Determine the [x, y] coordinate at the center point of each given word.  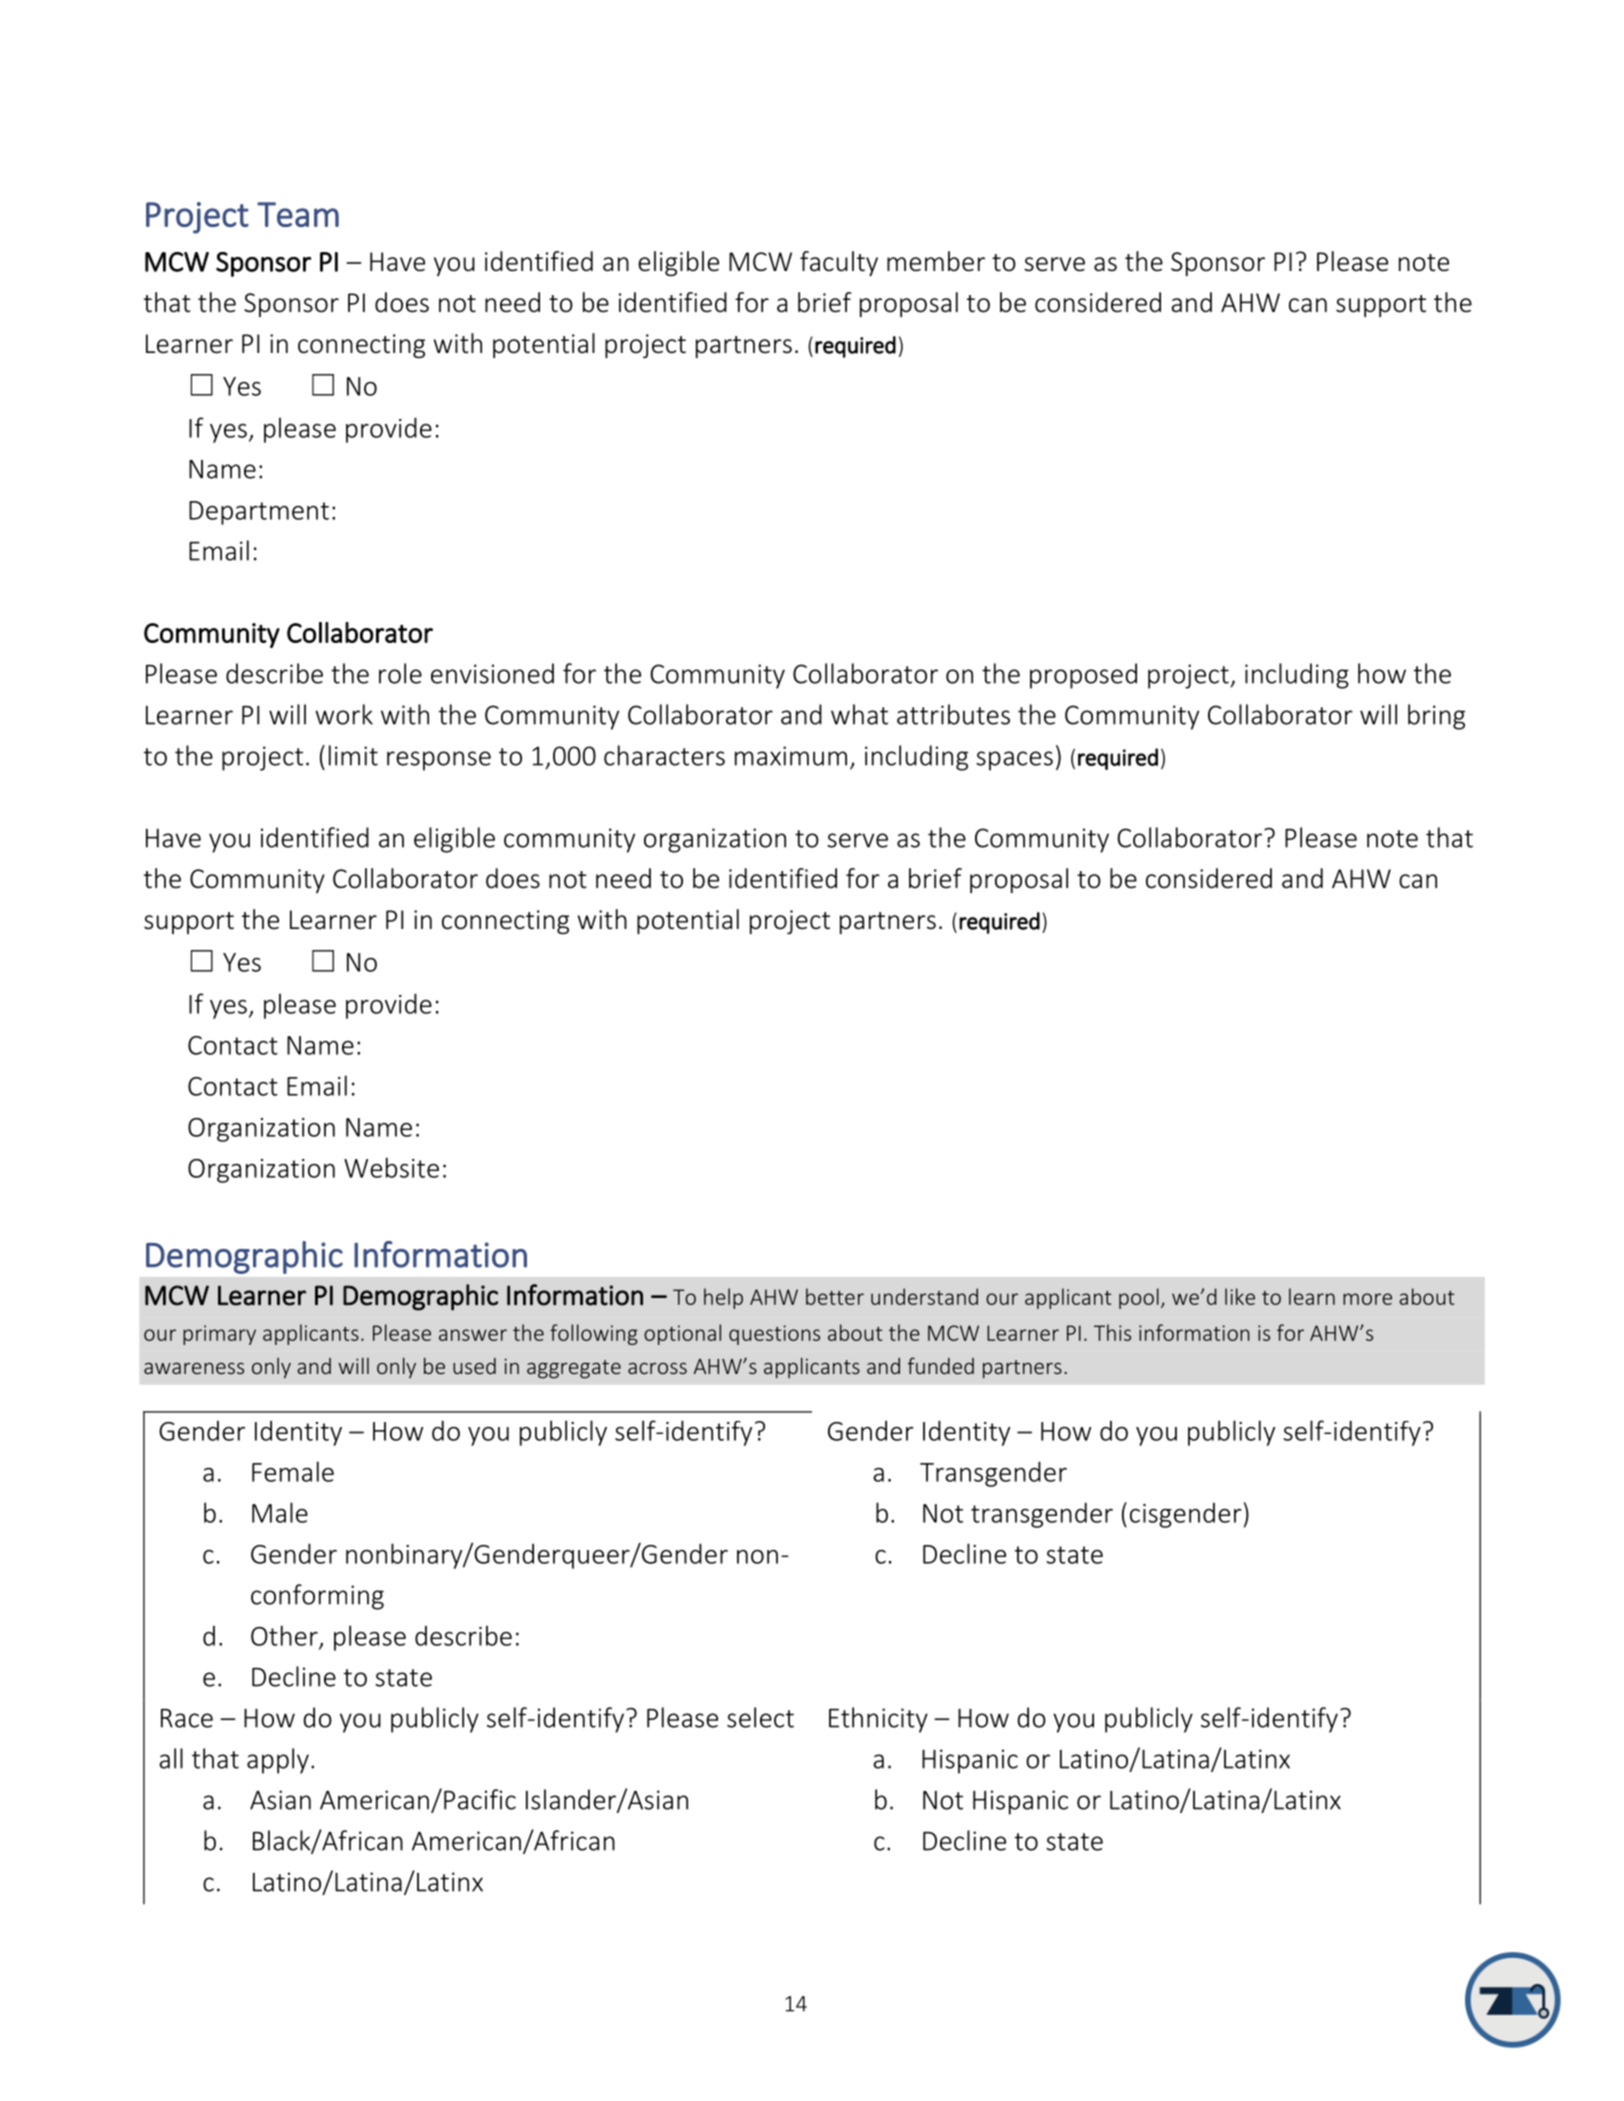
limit [353, 755]
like [1240, 1296]
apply [278, 1761]
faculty [839, 263]
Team [298, 214]
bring [1436, 717]
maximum [791, 756]
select [760, 1717]
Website [391, 1167]
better [835, 1296]
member [936, 261]
